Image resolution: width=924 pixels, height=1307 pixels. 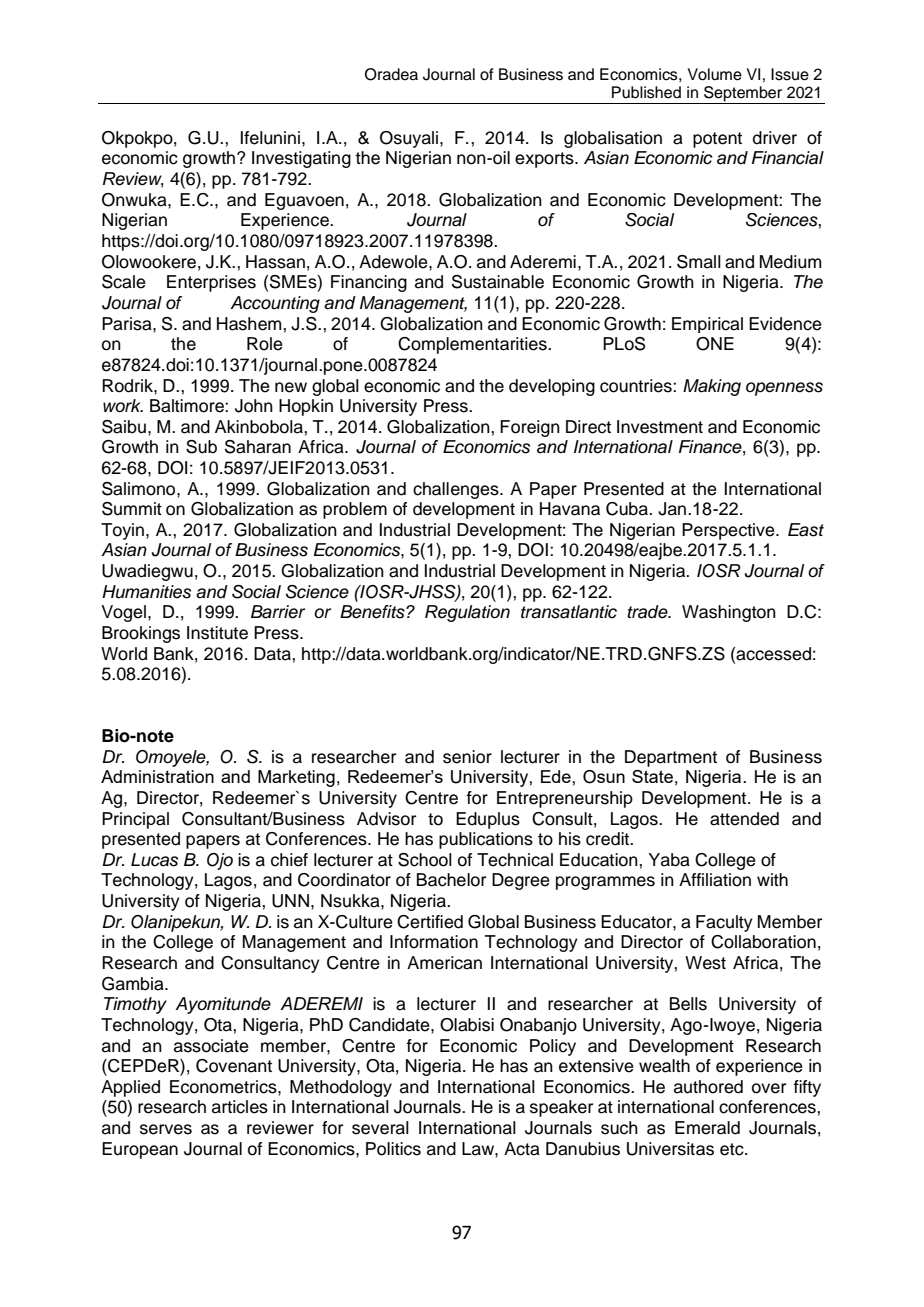 I want to click on Investigating, so click(x=301, y=159).
